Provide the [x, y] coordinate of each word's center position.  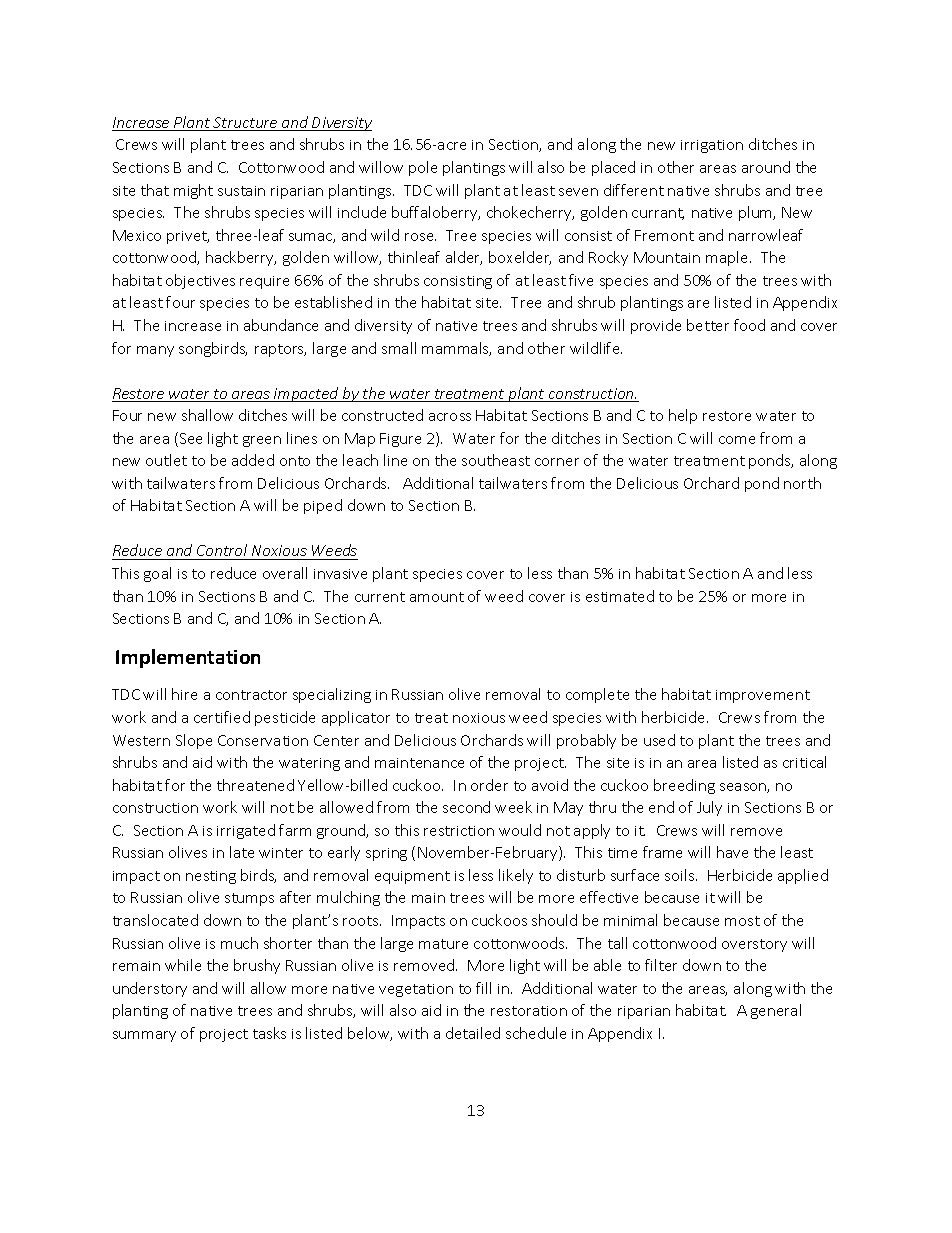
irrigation [712, 146]
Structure [246, 124]
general [776, 1011]
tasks [269, 1033]
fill [483, 988]
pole [423, 168]
